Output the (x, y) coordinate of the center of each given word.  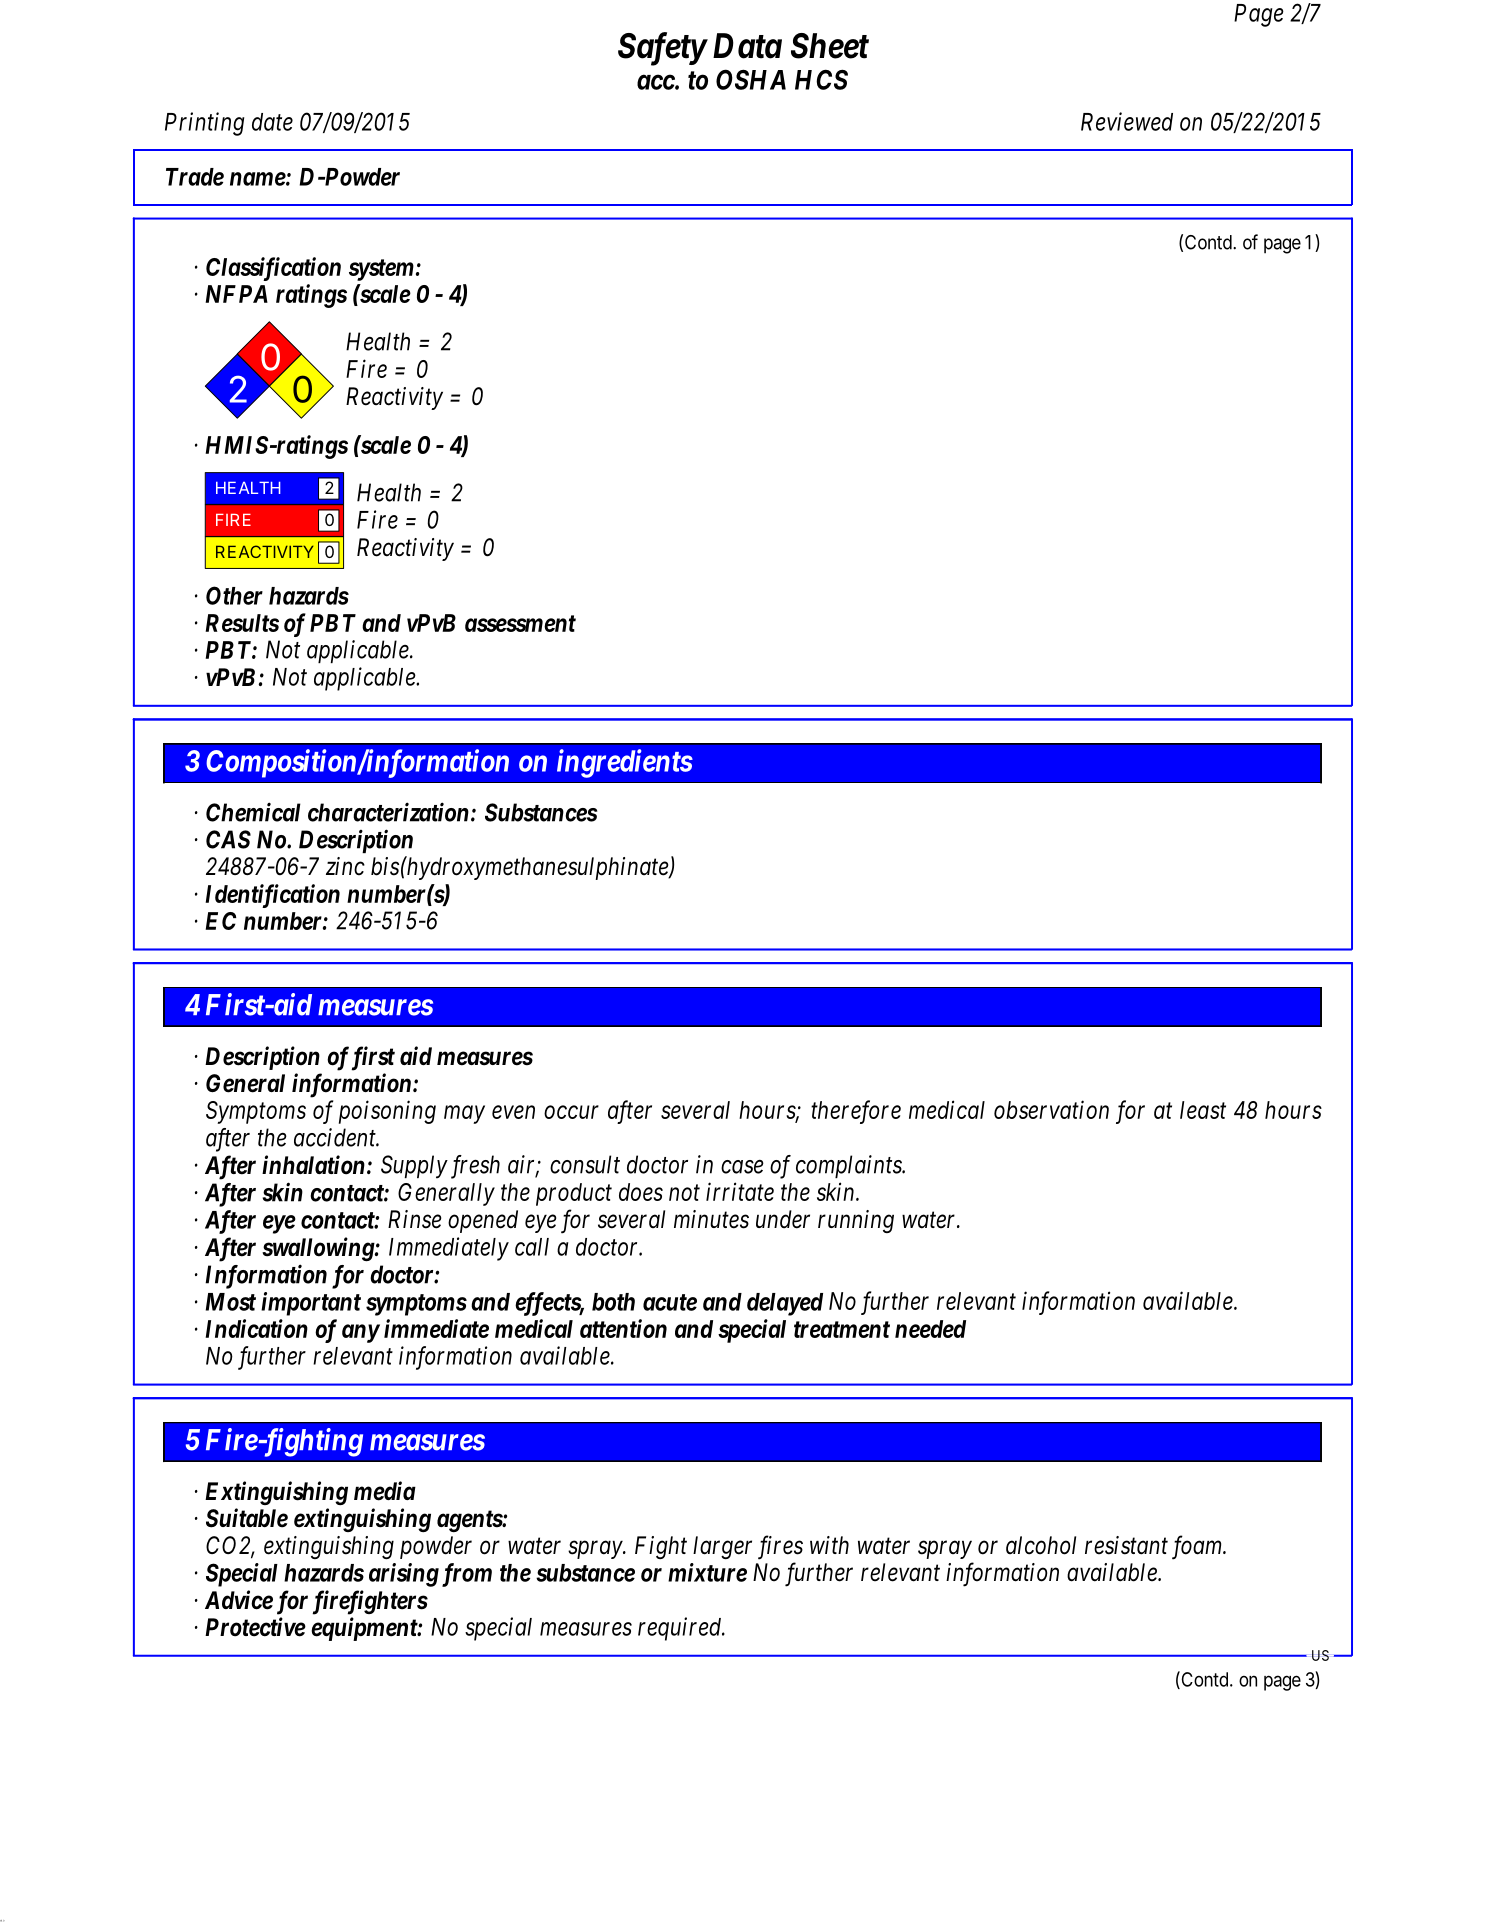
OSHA (751, 79)
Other (234, 595)
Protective (255, 1627)
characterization (388, 812)
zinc (345, 866)
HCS (821, 79)
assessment (520, 623)
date (272, 122)
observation (1051, 1109)
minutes (711, 1219)
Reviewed (1127, 121)
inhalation (313, 1165)
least (1203, 1110)
